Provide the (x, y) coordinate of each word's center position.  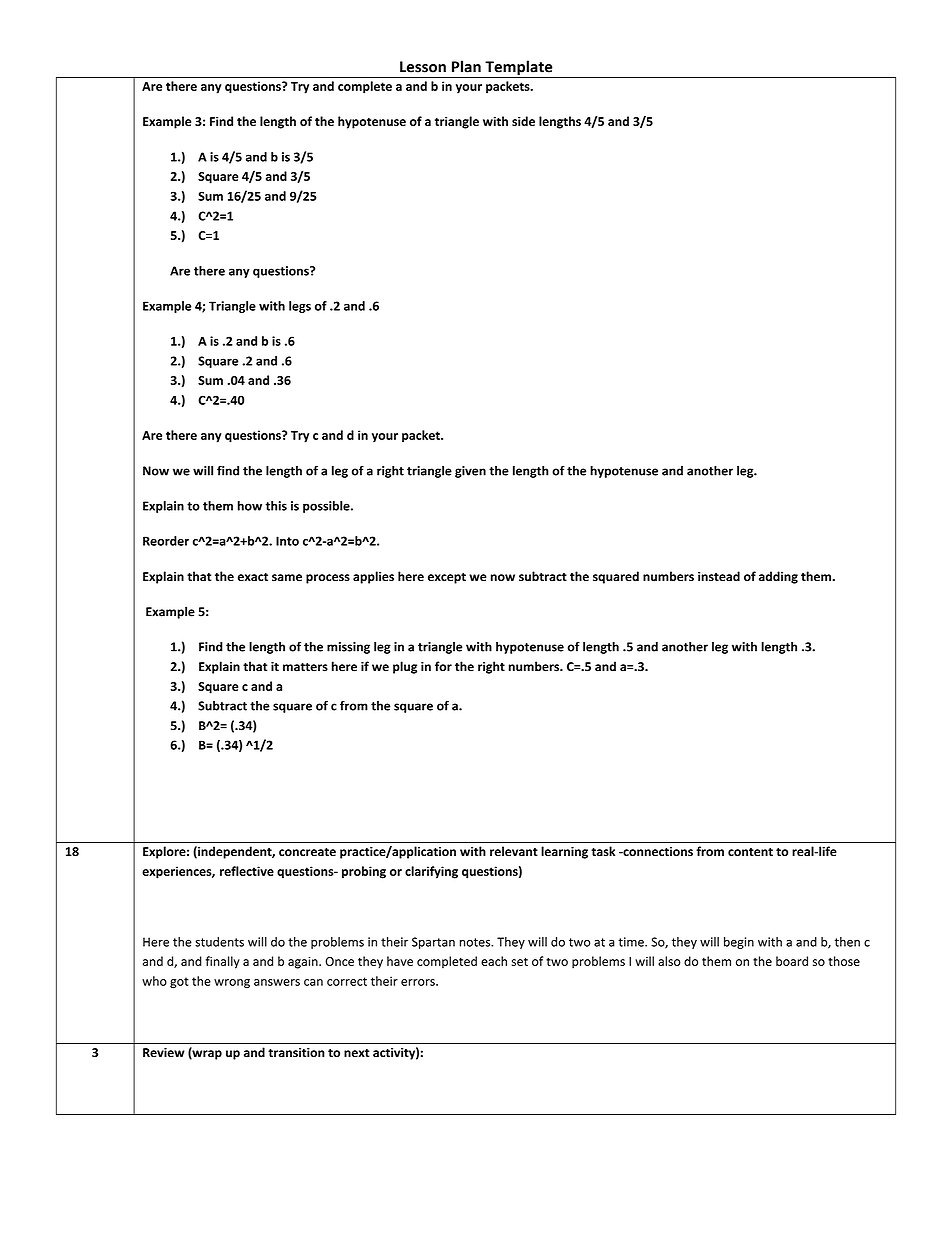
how (250, 506)
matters (305, 667)
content (750, 852)
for (443, 666)
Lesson (423, 67)
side (523, 121)
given (470, 472)
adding (778, 577)
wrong (232, 984)
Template (519, 69)
